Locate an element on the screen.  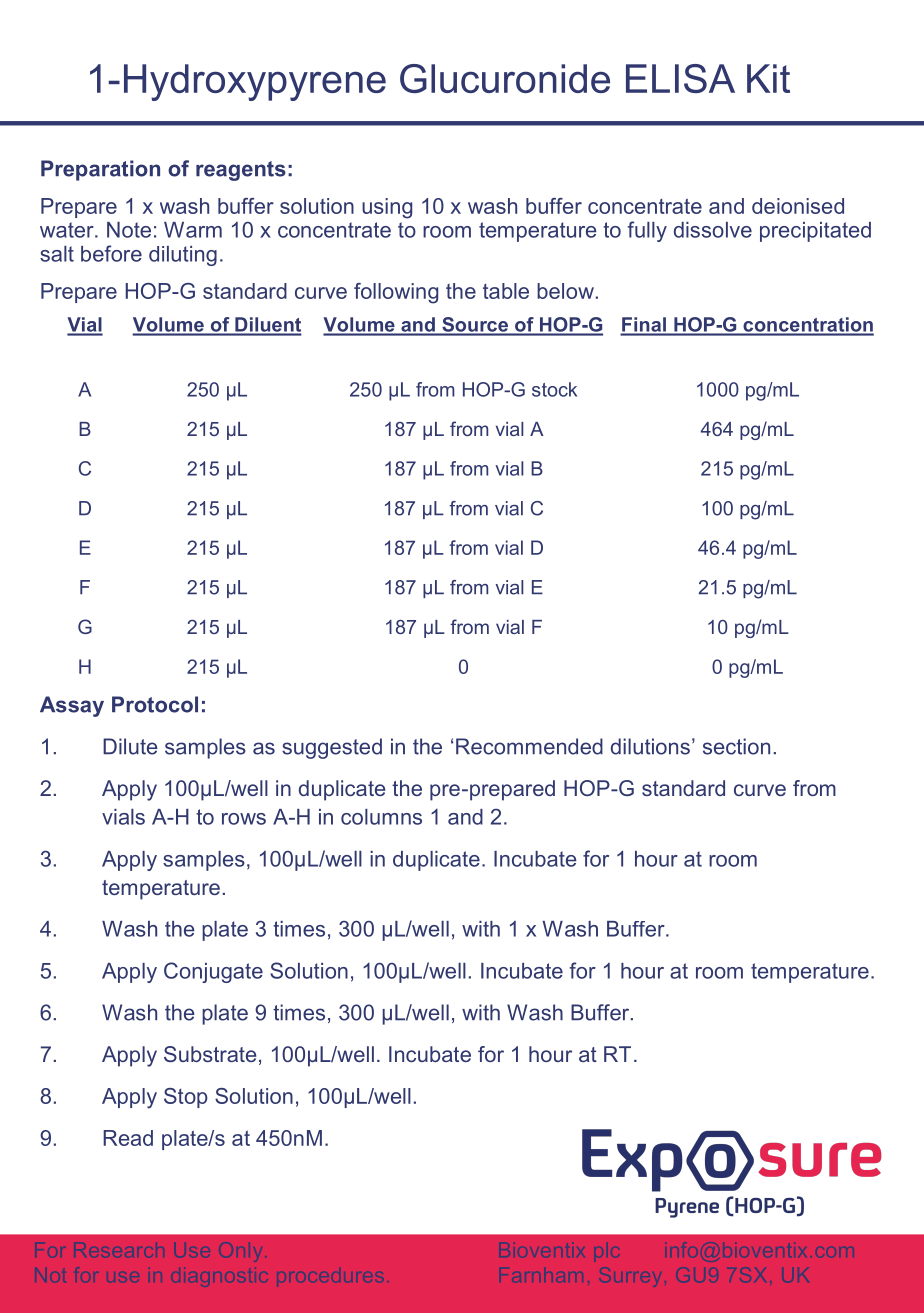
section is located at coordinates (736, 746).
